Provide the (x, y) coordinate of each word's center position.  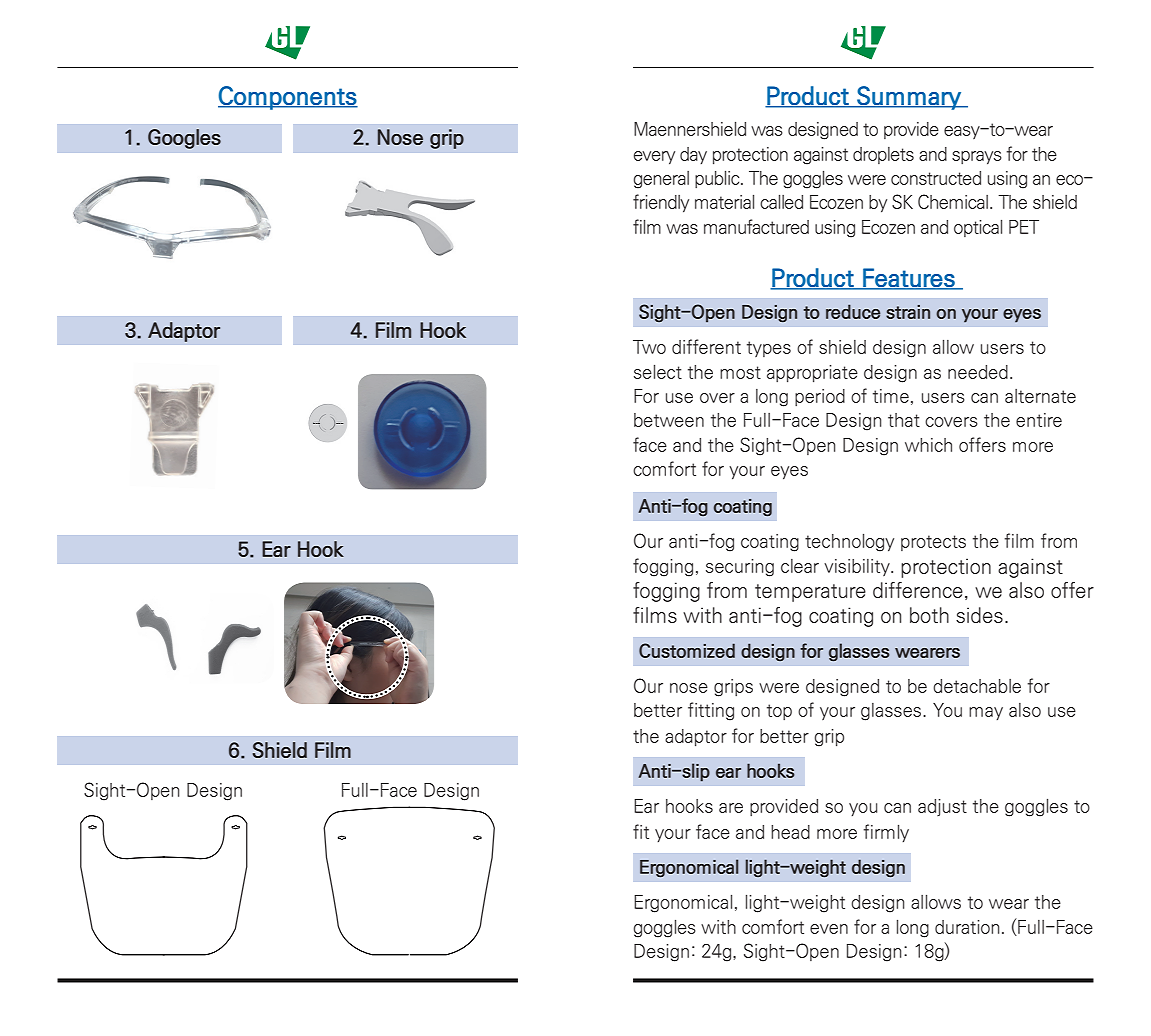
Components (288, 98)
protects (933, 543)
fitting (711, 711)
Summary (909, 98)
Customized (687, 650)
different (706, 346)
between (669, 420)
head (790, 832)
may (986, 714)
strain (908, 312)
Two (649, 347)
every (654, 158)
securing (740, 568)
